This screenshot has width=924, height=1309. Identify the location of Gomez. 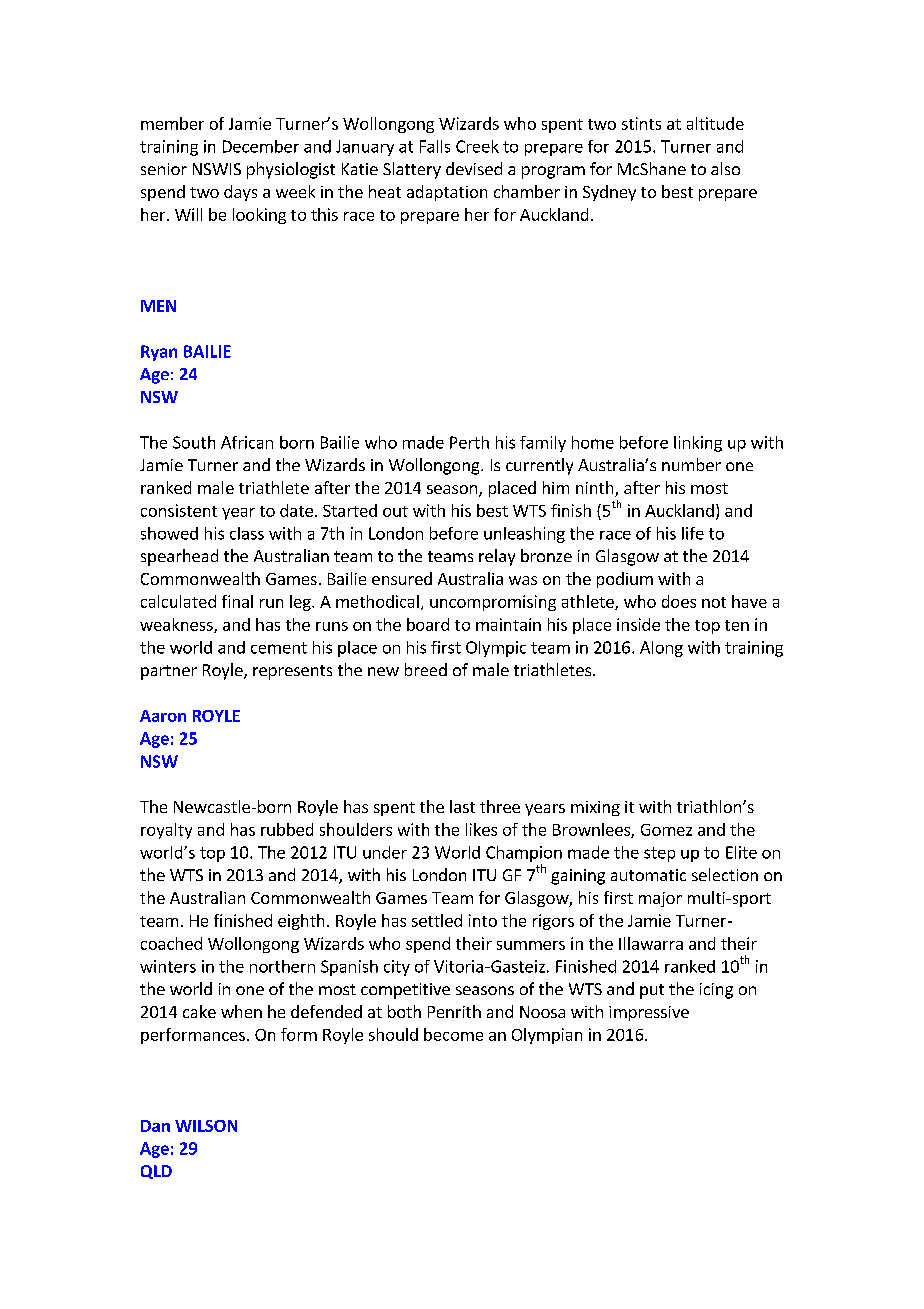
(666, 830).
